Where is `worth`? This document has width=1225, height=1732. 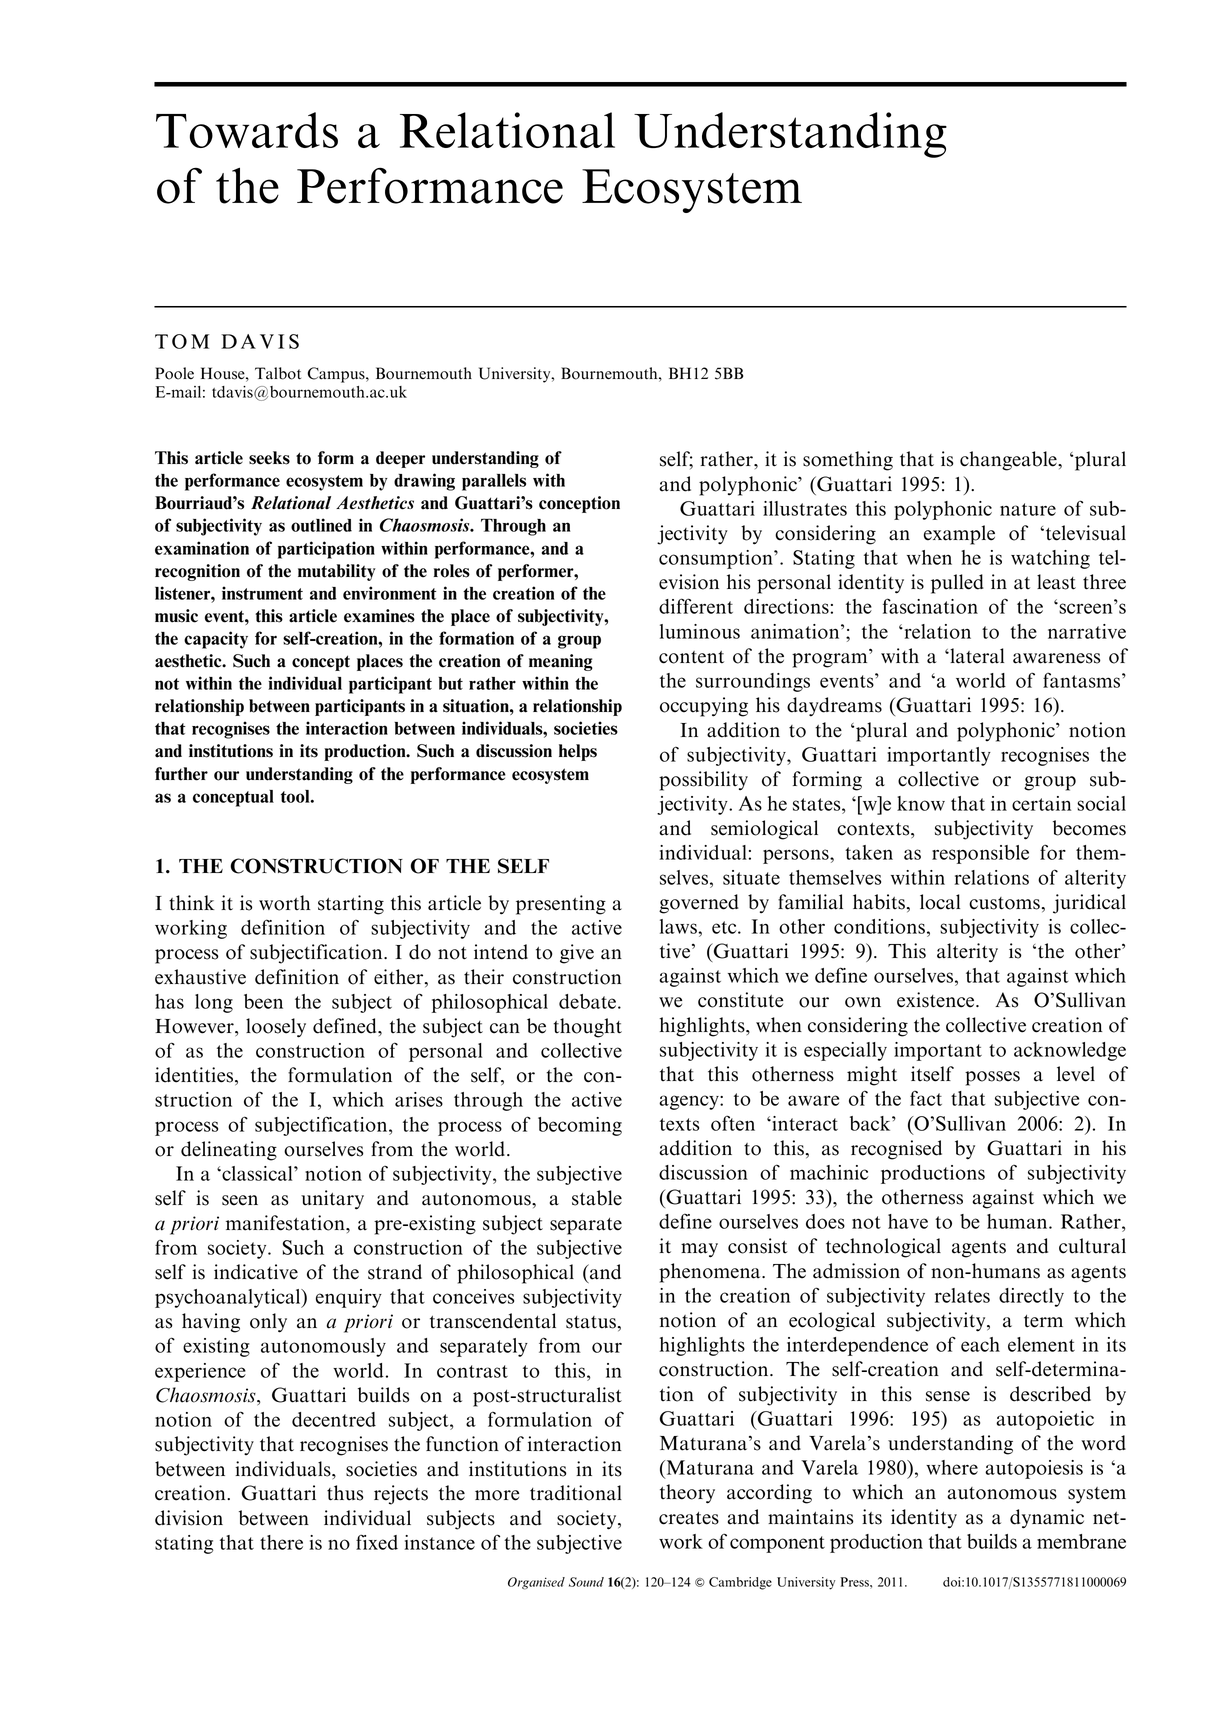 worth is located at coordinates (285, 903).
